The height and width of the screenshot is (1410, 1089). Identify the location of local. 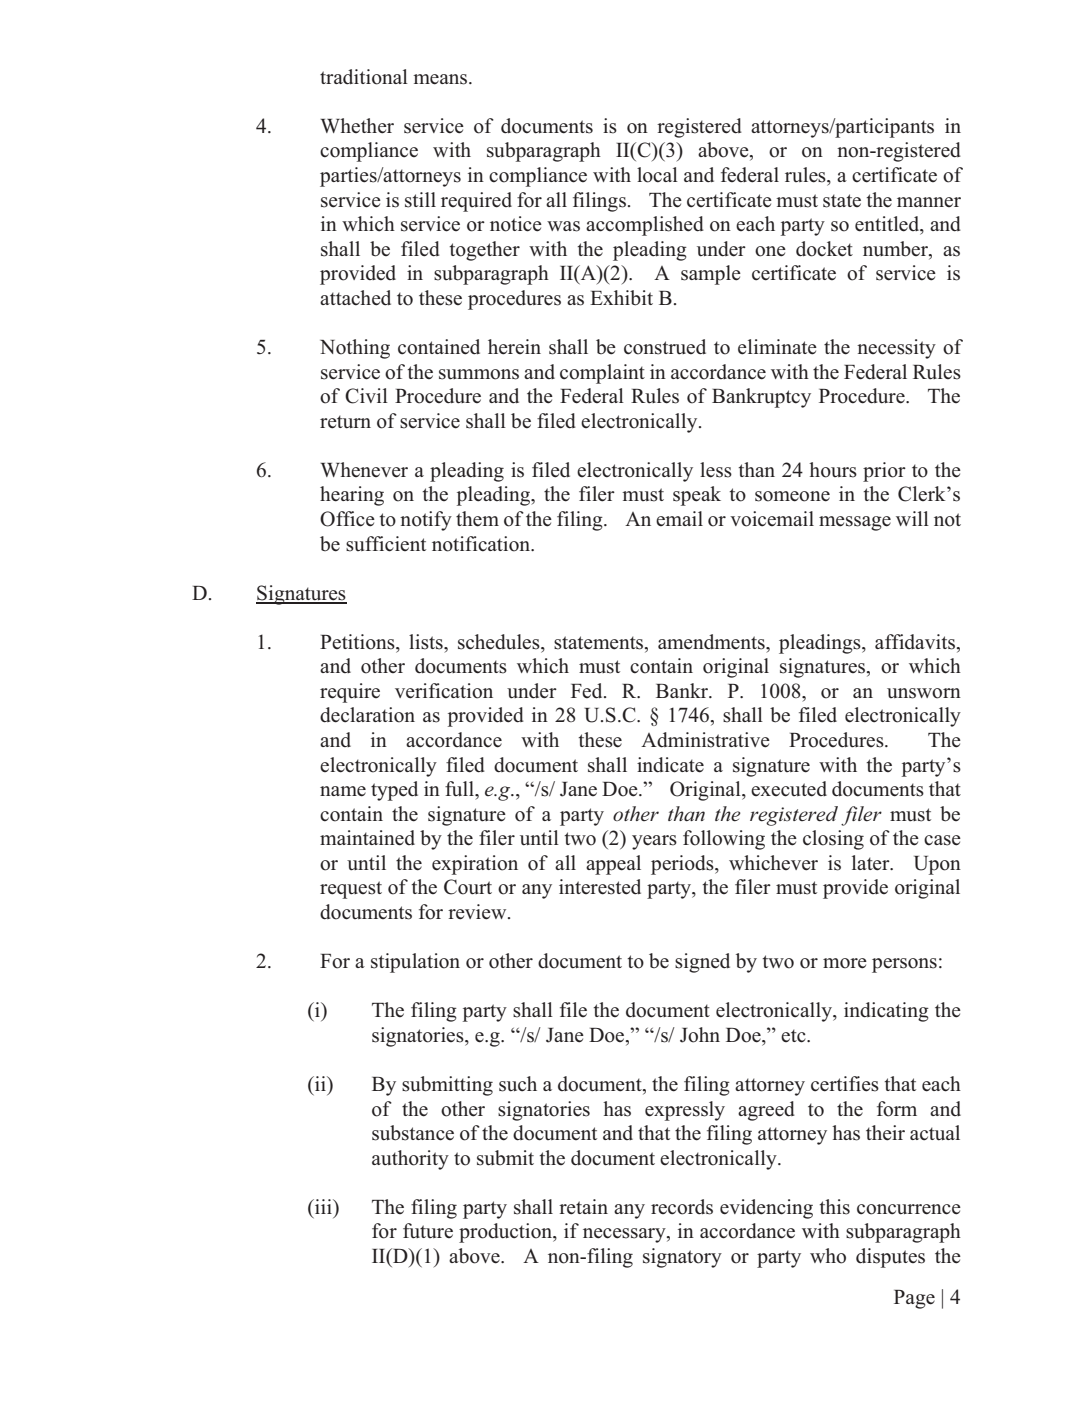
(657, 175).
